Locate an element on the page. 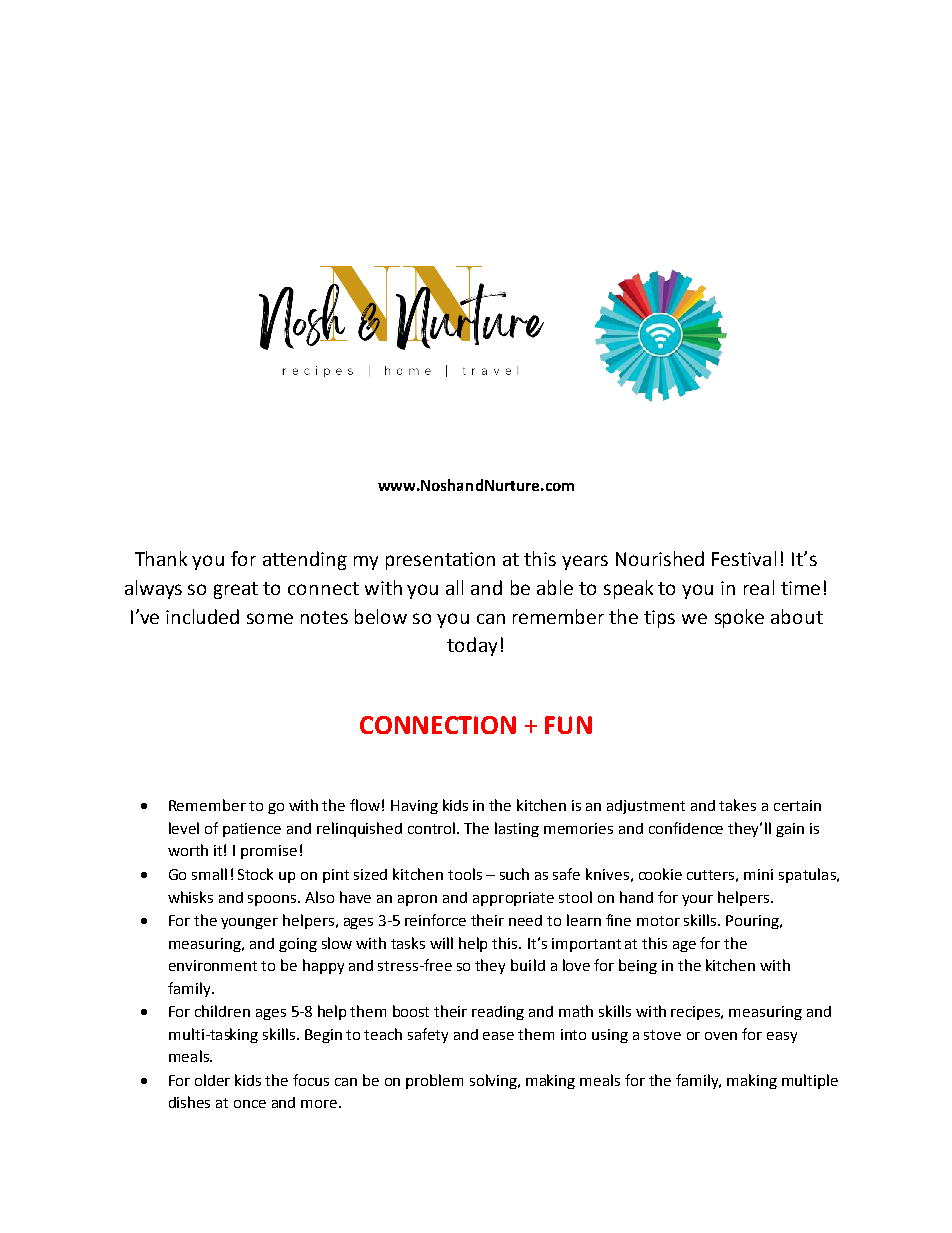 This page has width=952, height=1233. level is located at coordinates (184, 828).
